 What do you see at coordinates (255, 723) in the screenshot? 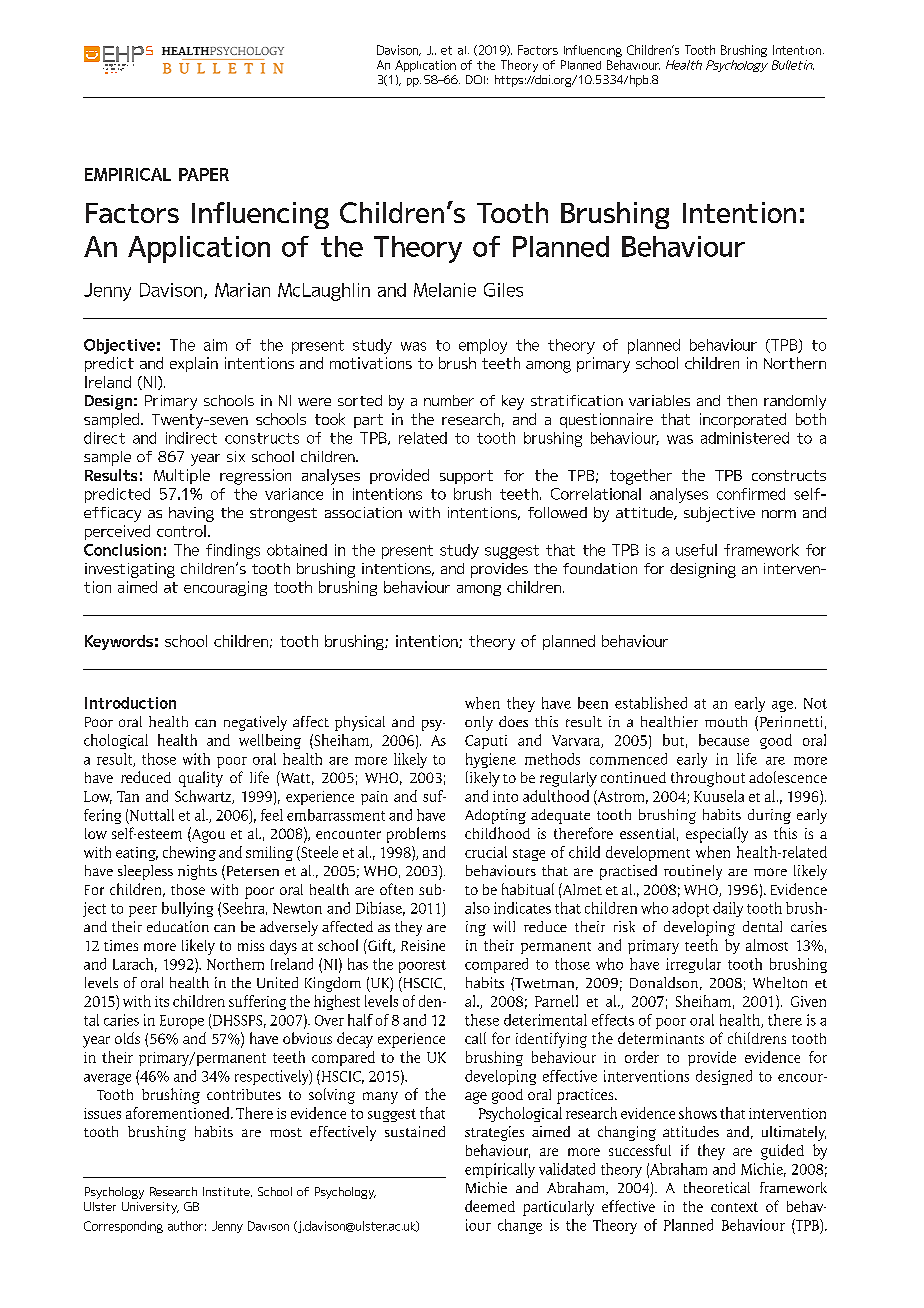
I see `negatively` at bounding box center [255, 723].
